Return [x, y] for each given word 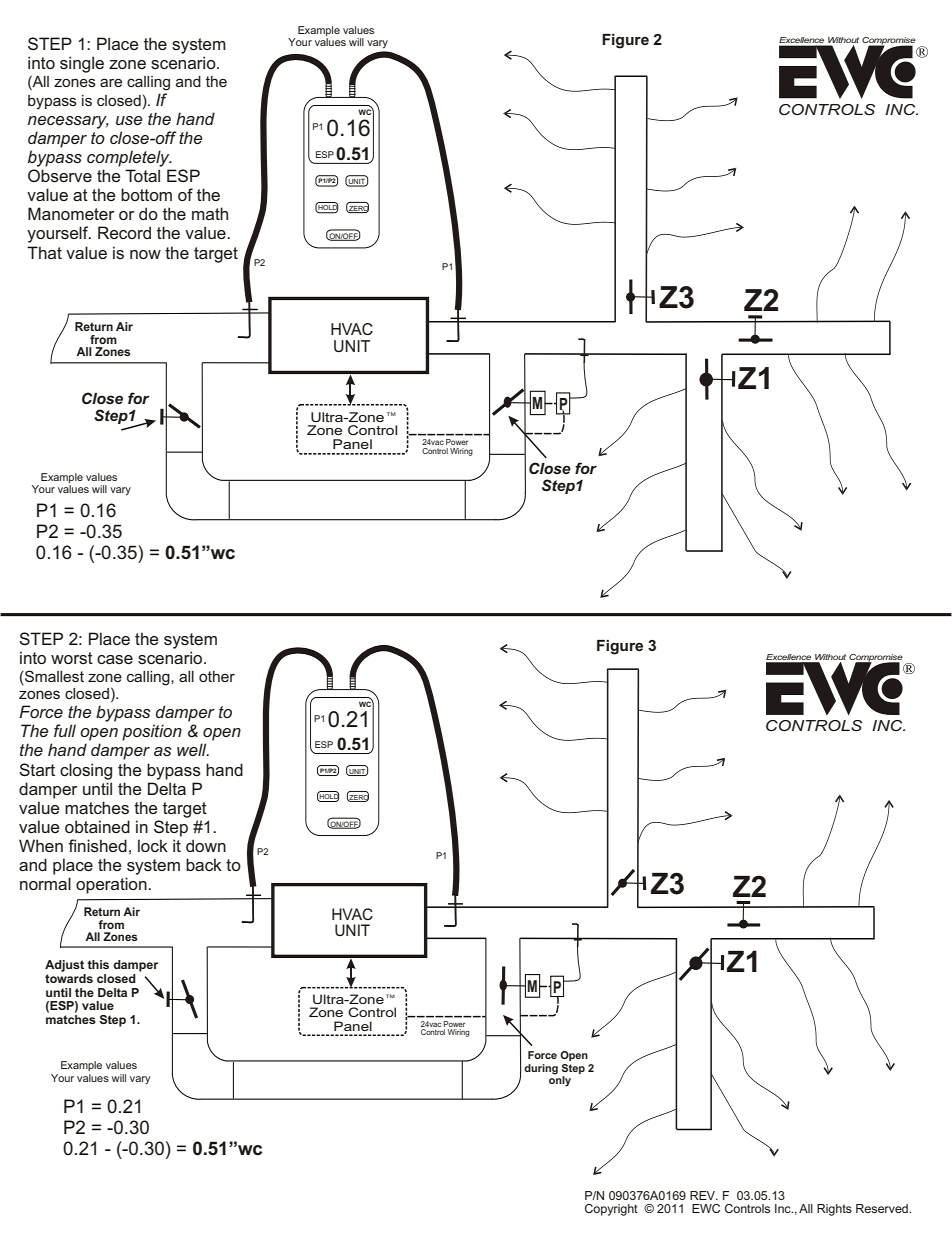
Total [142, 175]
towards [69, 977]
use [129, 120]
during [541, 1069]
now [145, 254]
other [217, 676]
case [115, 659]
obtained [97, 826]
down [206, 845]
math [210, 213]
